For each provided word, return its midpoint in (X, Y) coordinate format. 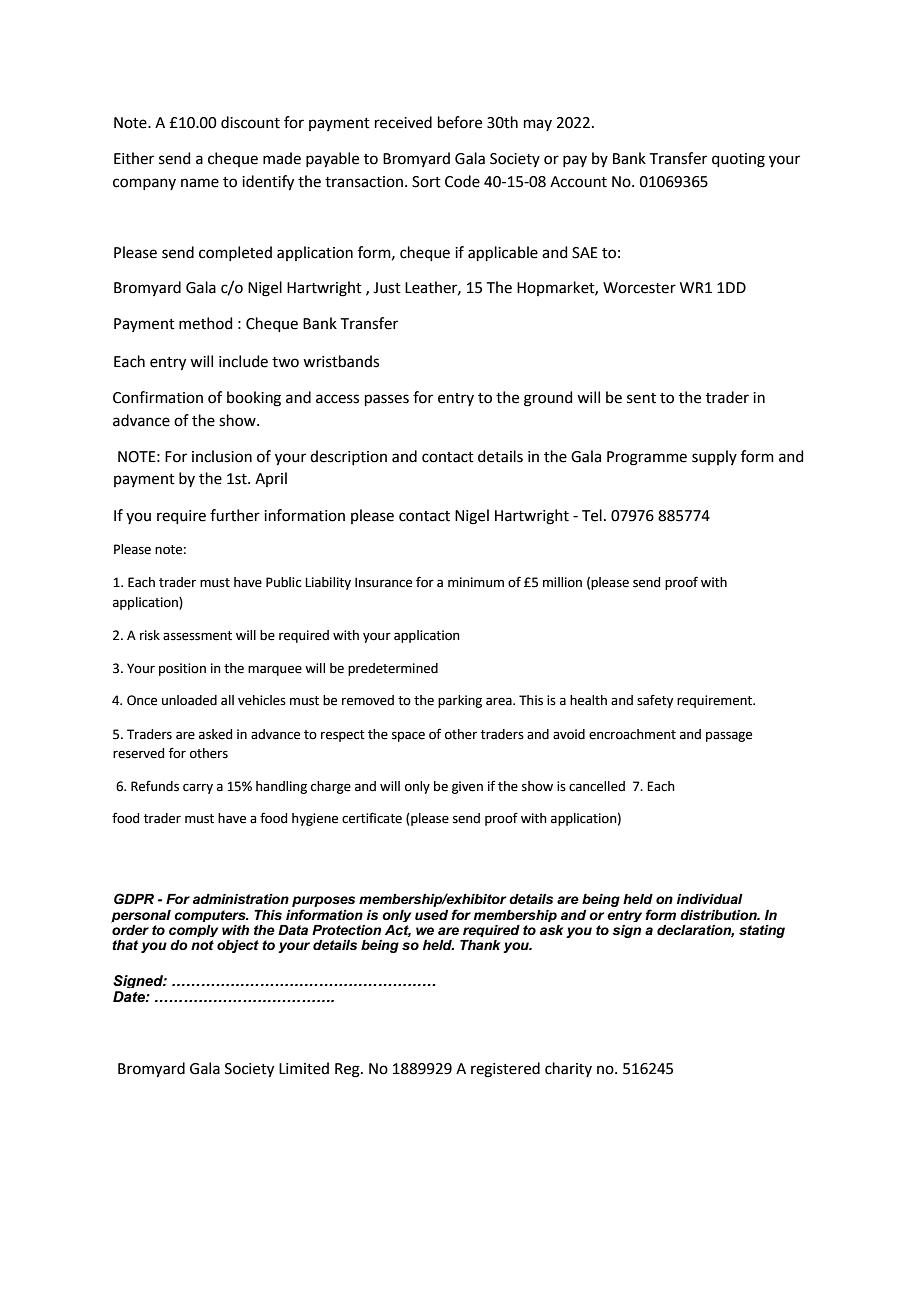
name (200, 183)
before (460, 122)
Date (130, 996)
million (562, 582)
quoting (738, 160)
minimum (476, 582)
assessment (197, 636)
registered (505, 1070)
